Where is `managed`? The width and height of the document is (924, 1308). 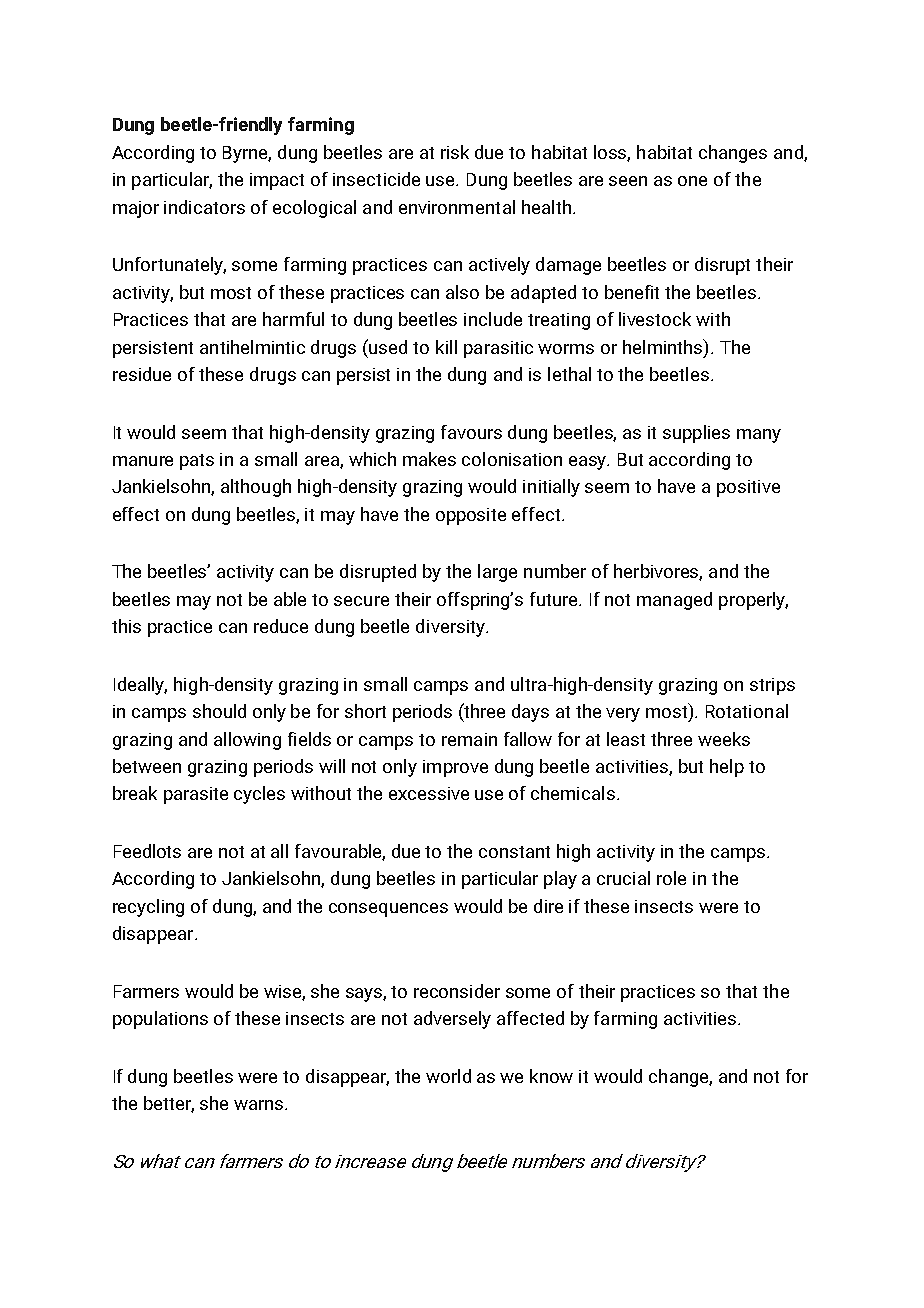 managed is located at coordinates (674, 601).
